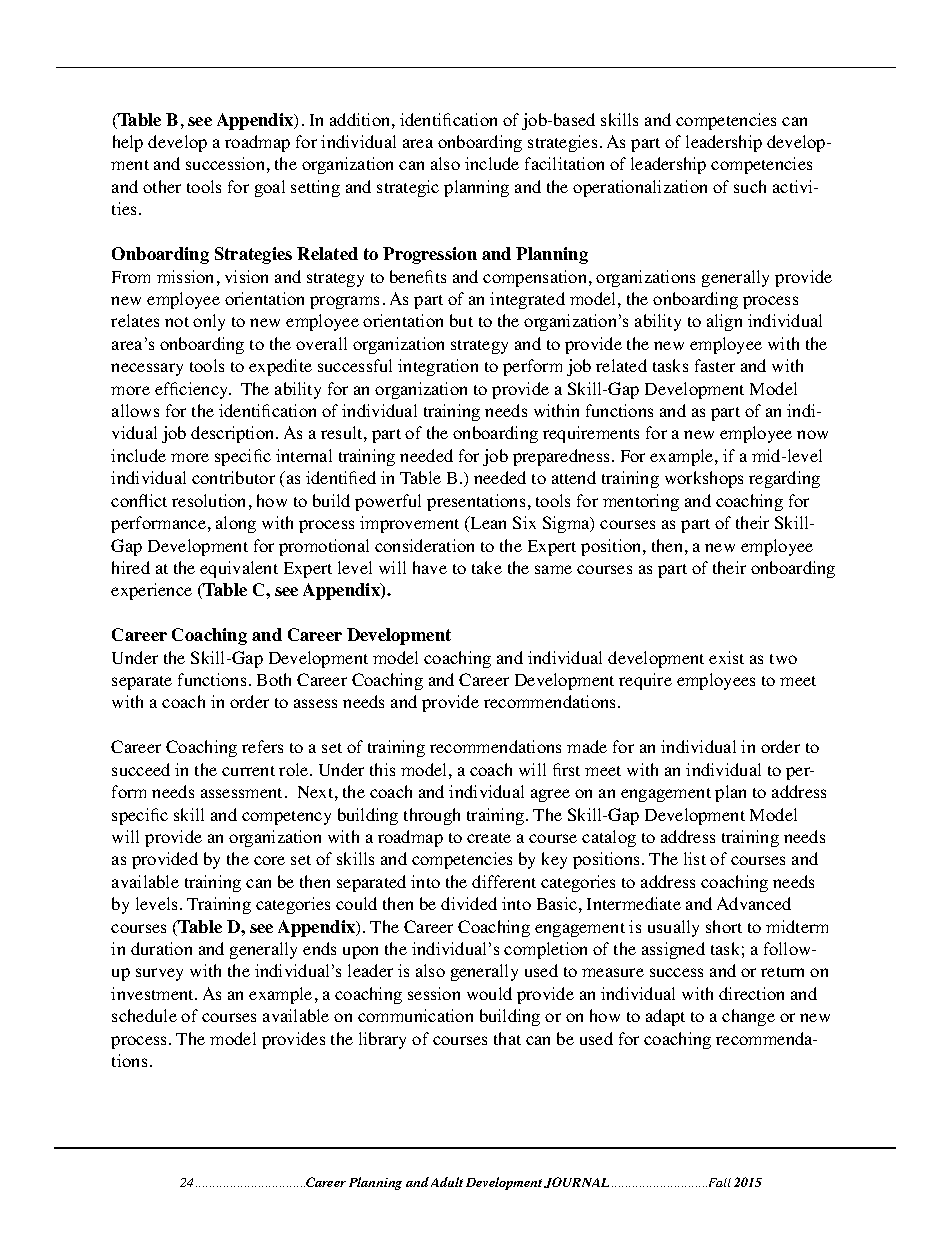 The height and width of the screenshot is (1233, 952). What do you see at coordinates (408, 188) in the screenshot?
I see `strategic` at bounding box center [408, 188].
